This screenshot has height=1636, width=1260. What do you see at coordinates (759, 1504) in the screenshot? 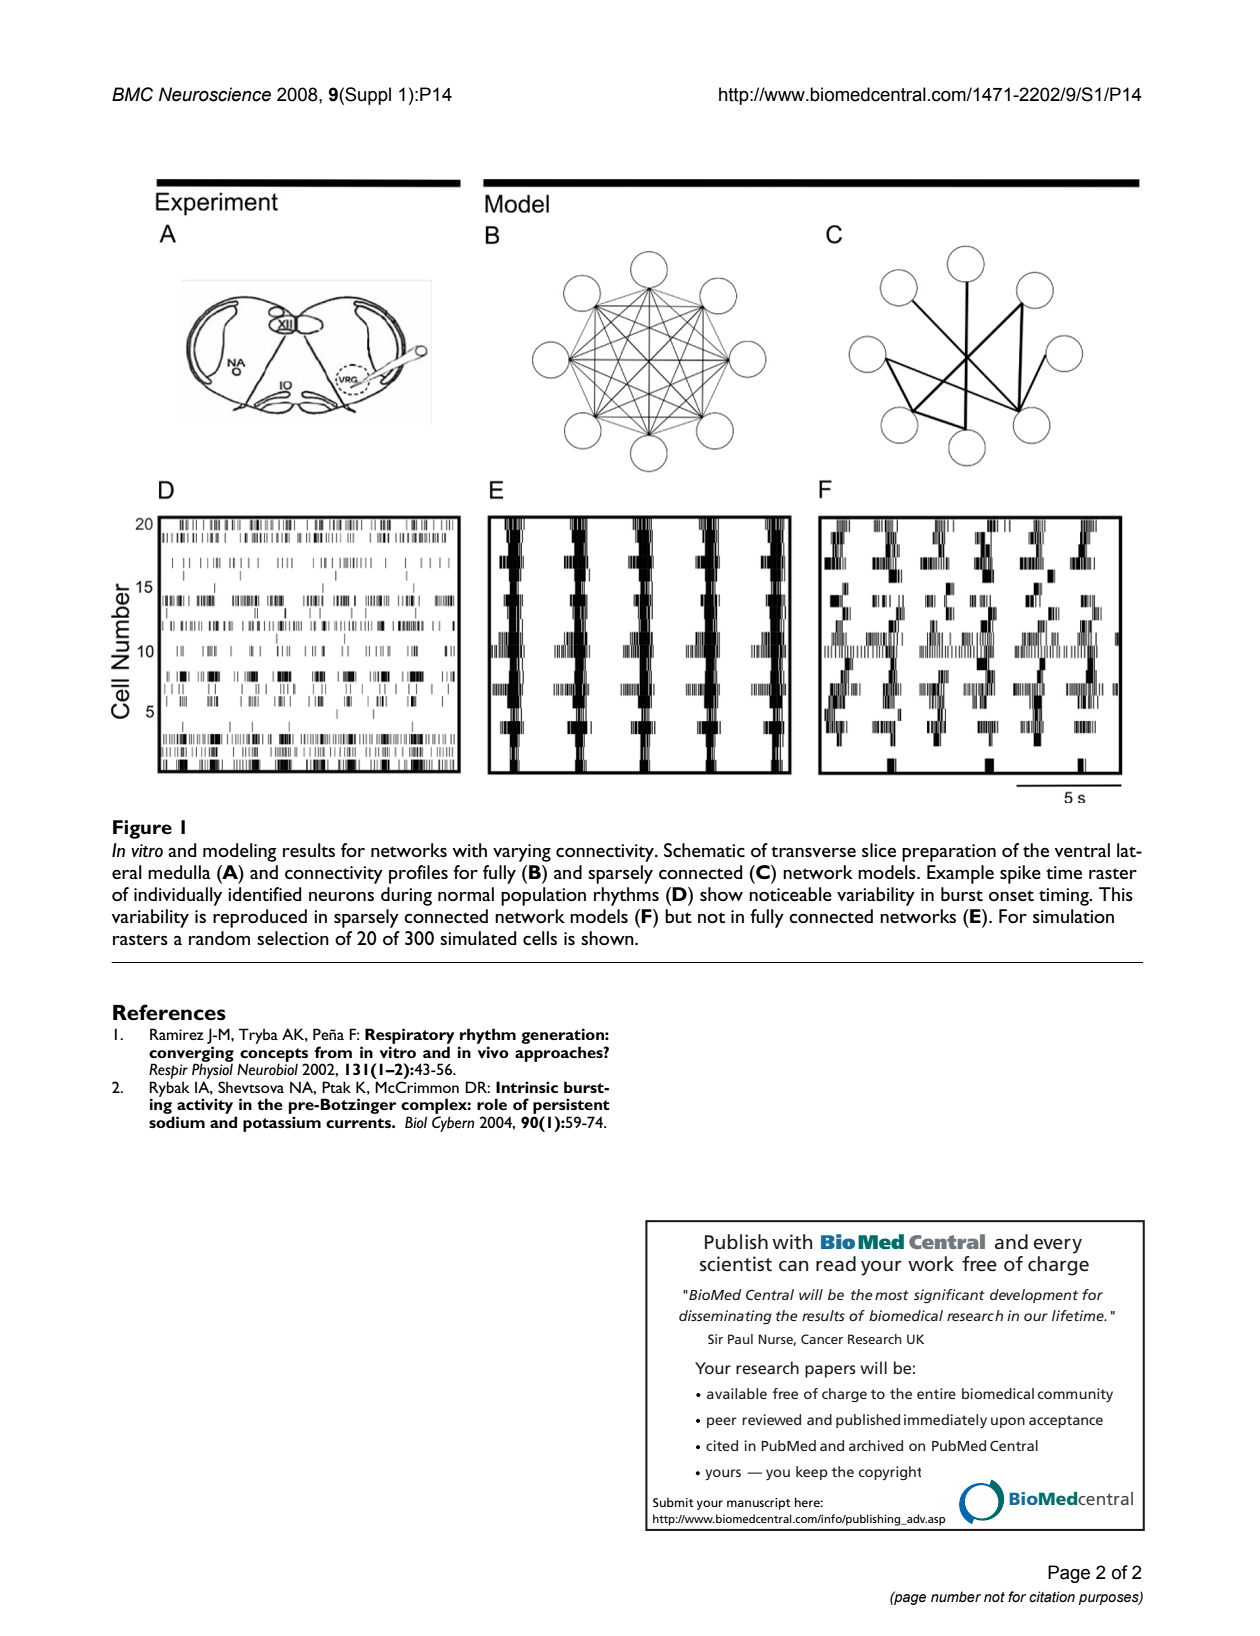
I see `manuscript` at bounding box center [759, 1504].
